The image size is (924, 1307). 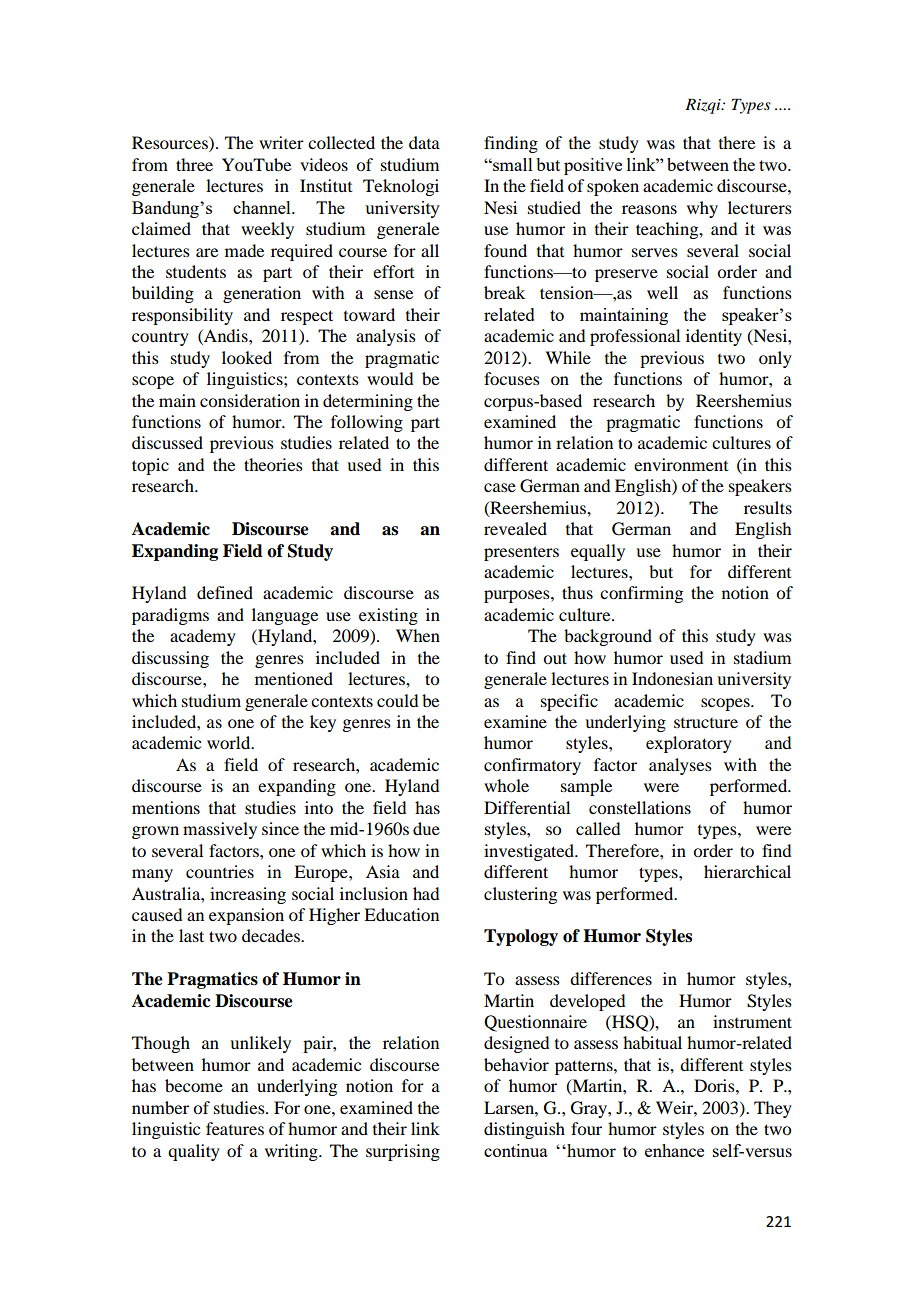 What do you see at coordinates (702, 209) in the page?
I see `why` at bounding box center [702, 209].
